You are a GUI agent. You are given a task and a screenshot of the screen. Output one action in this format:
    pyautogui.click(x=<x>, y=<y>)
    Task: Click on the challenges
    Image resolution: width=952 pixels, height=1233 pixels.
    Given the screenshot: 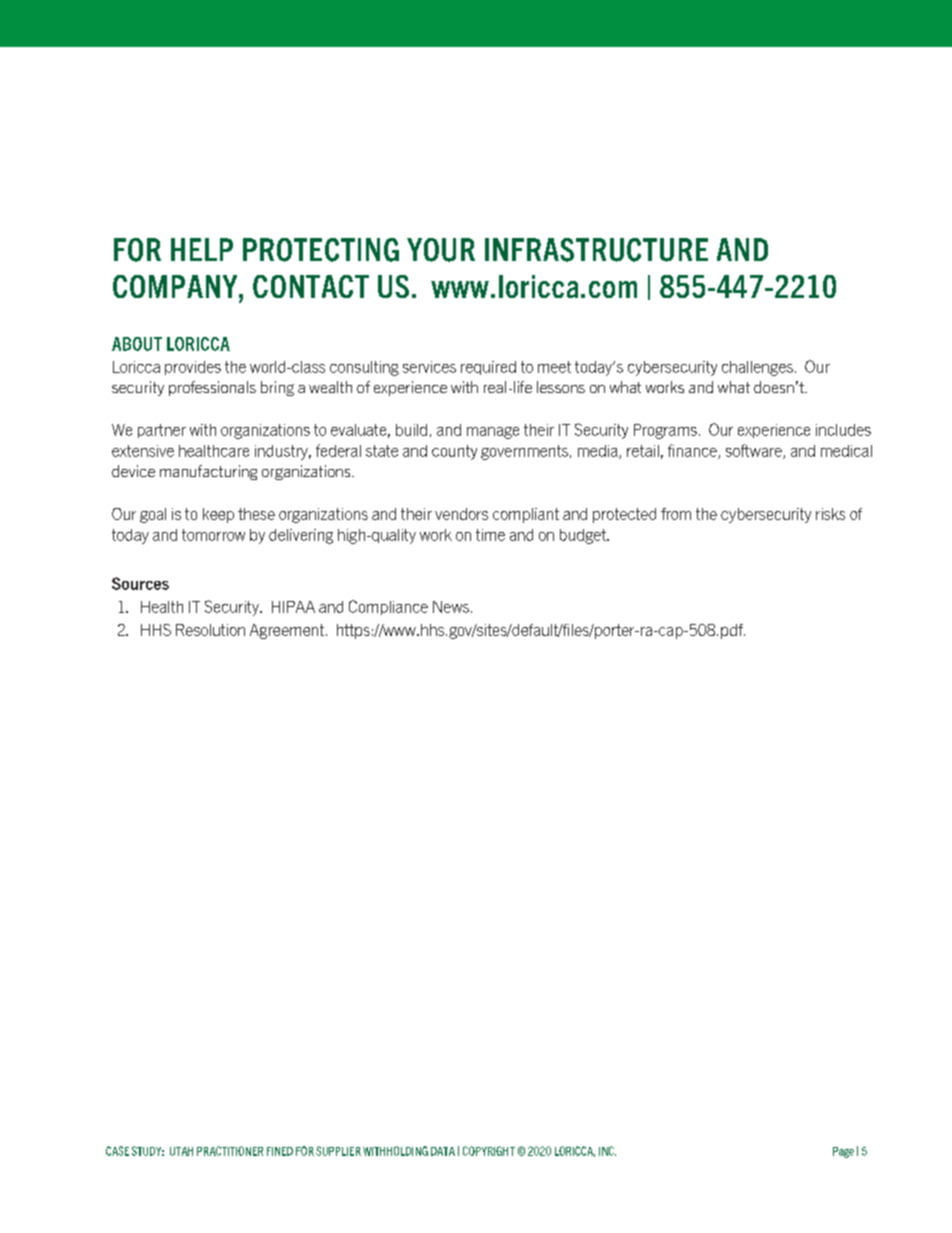 What is the action you would take?
    pyautogui.click(x=757, y=368)
